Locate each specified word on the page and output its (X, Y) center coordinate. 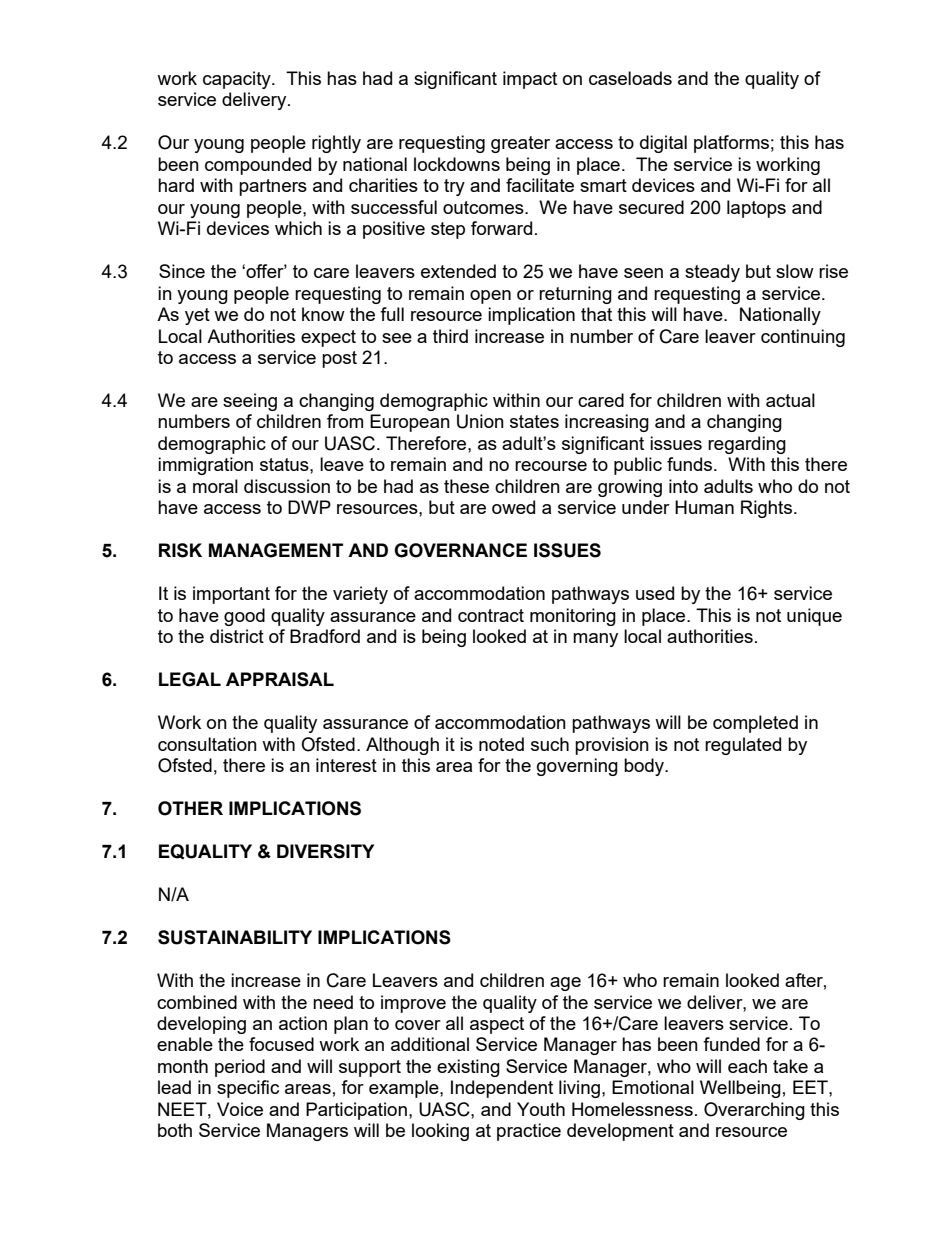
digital (663, 144)
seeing (250, 402)
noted (501, 744)
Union (480, 421)
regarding (747, 445)
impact (530, 80)
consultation (207, 744)
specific (248, 1089)
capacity (238, 80)
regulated (743, 746)
